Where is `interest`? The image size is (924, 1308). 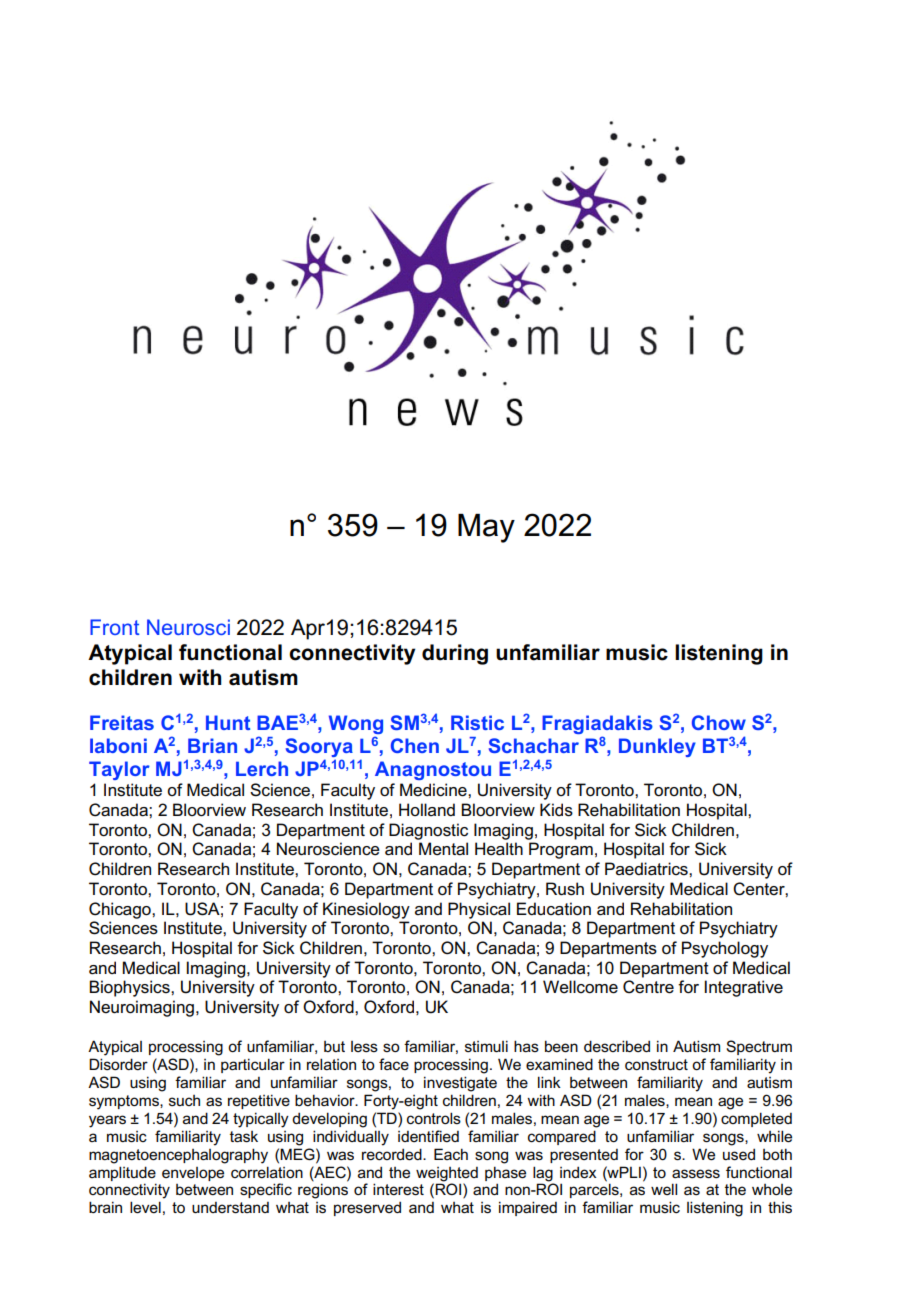
interest is located at coordinates (398, 1189).
